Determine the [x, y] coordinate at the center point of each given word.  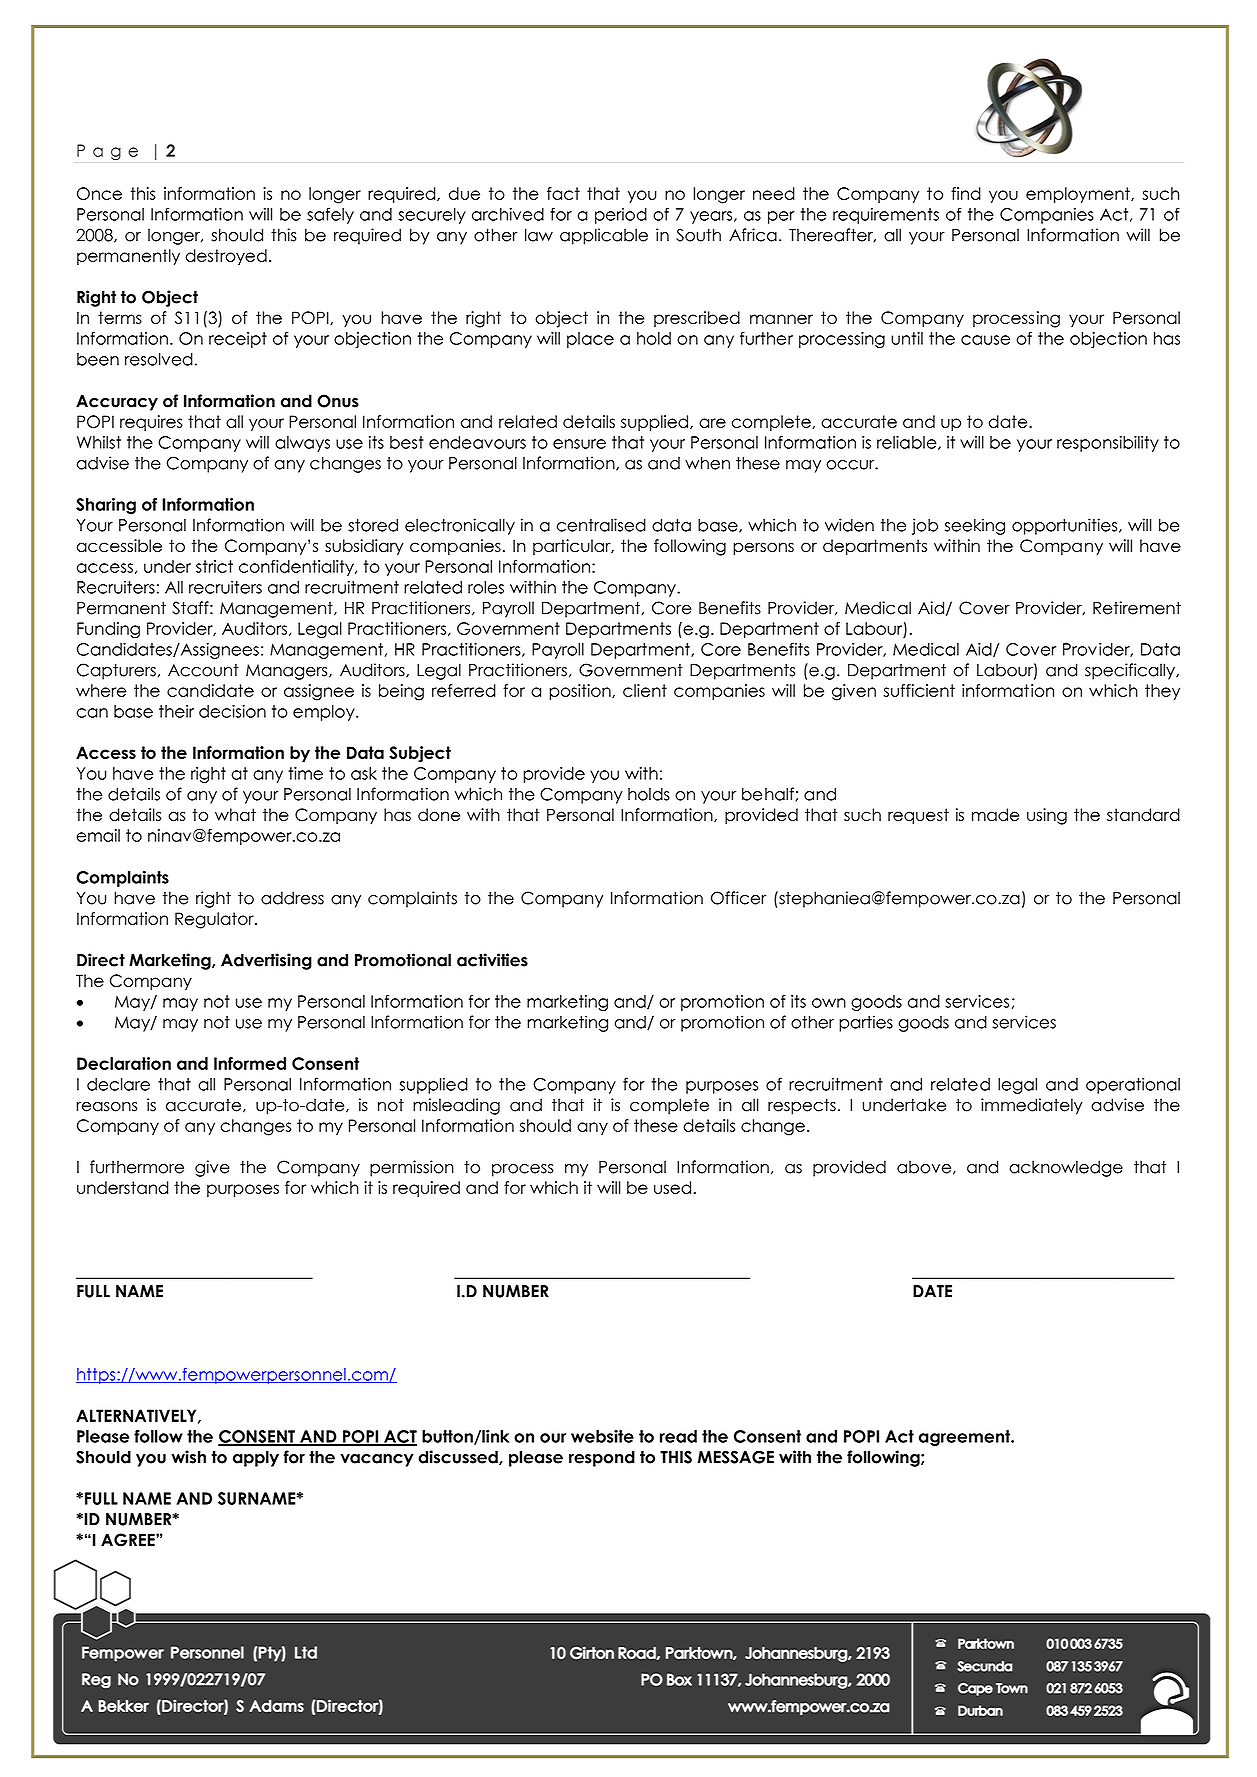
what [235, 815]
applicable [604, 236]
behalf [769, 794]
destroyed [226, 257]
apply [256, 1458]
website [602, 1436]
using [1047, 816]
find [966, 193]
